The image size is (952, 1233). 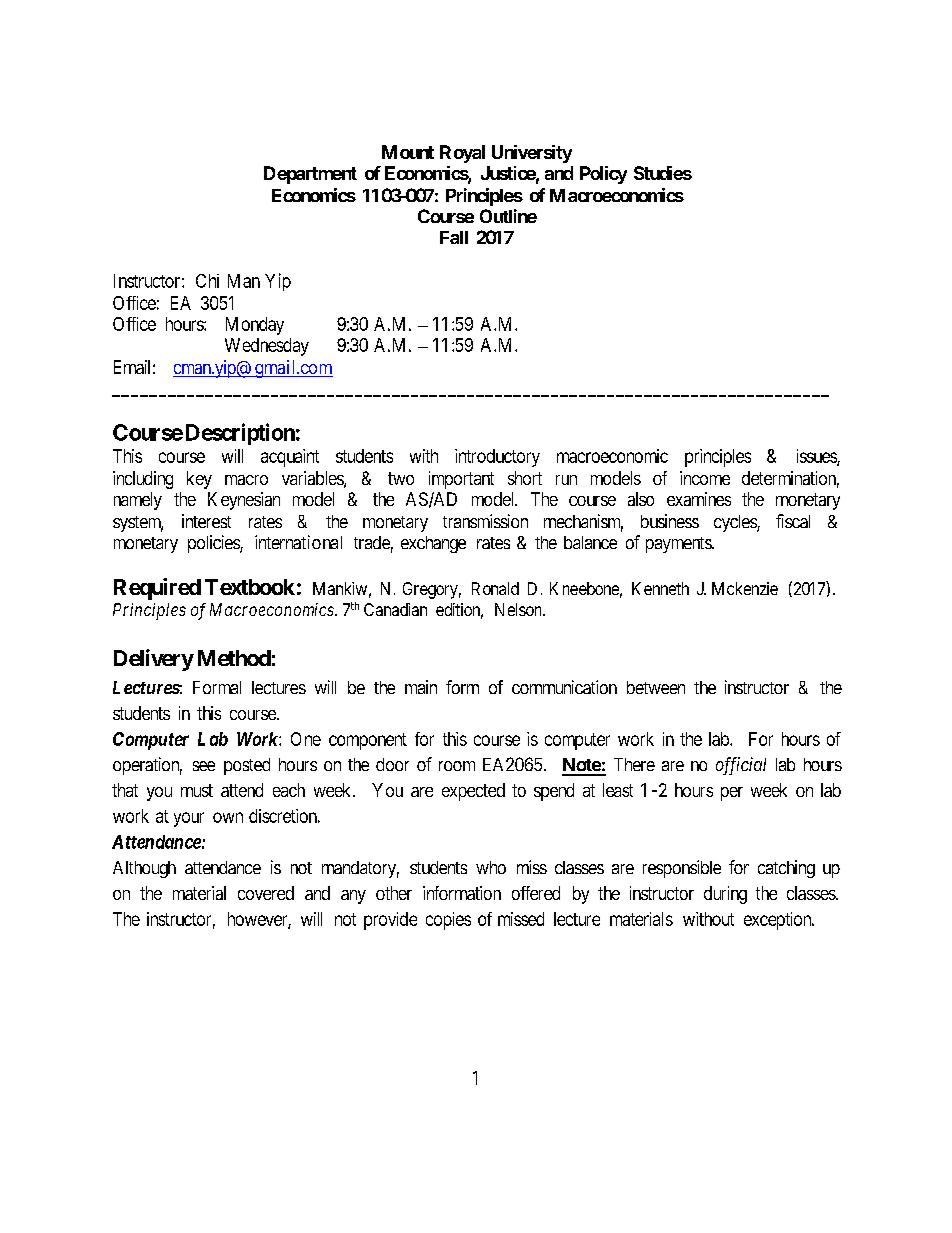 What do you see at coordinates (817, 457) in the page?
I see `issues` at bounding box center [817, 457].
